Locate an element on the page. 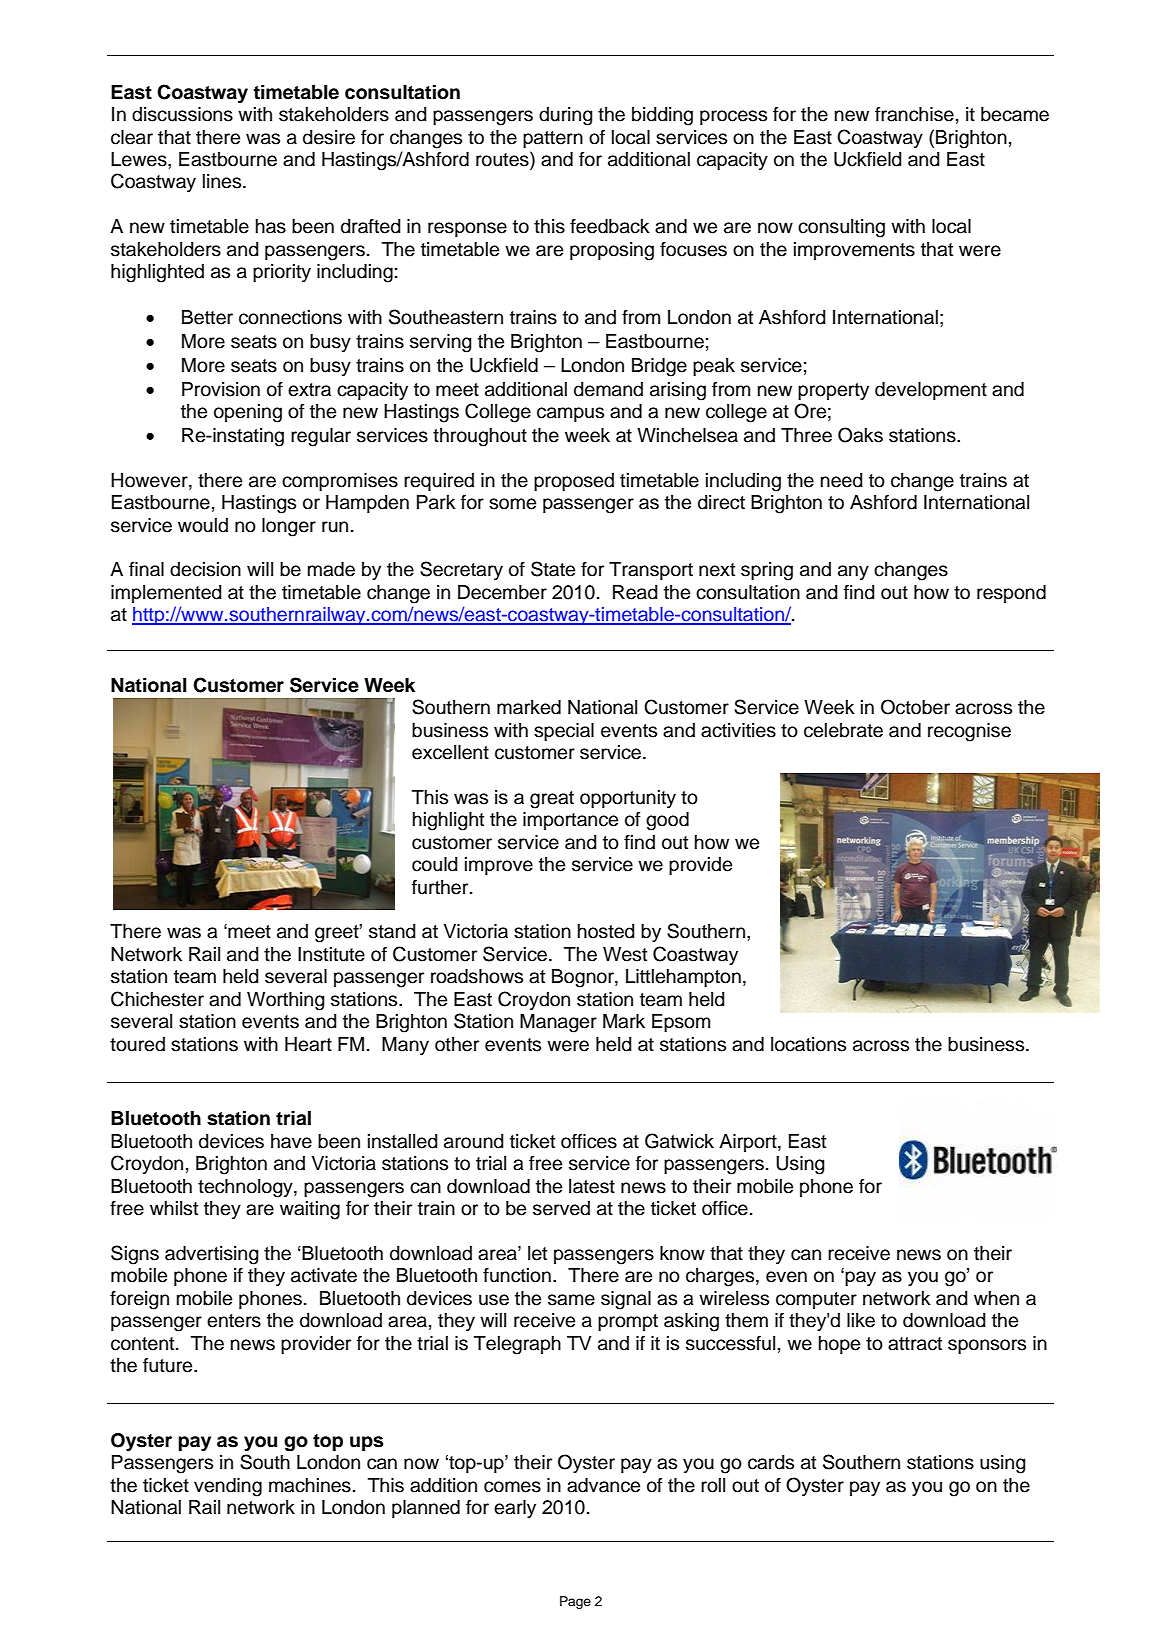 This document has height=1643, width=1161. Oaks is located at coordinates (860, 435).
